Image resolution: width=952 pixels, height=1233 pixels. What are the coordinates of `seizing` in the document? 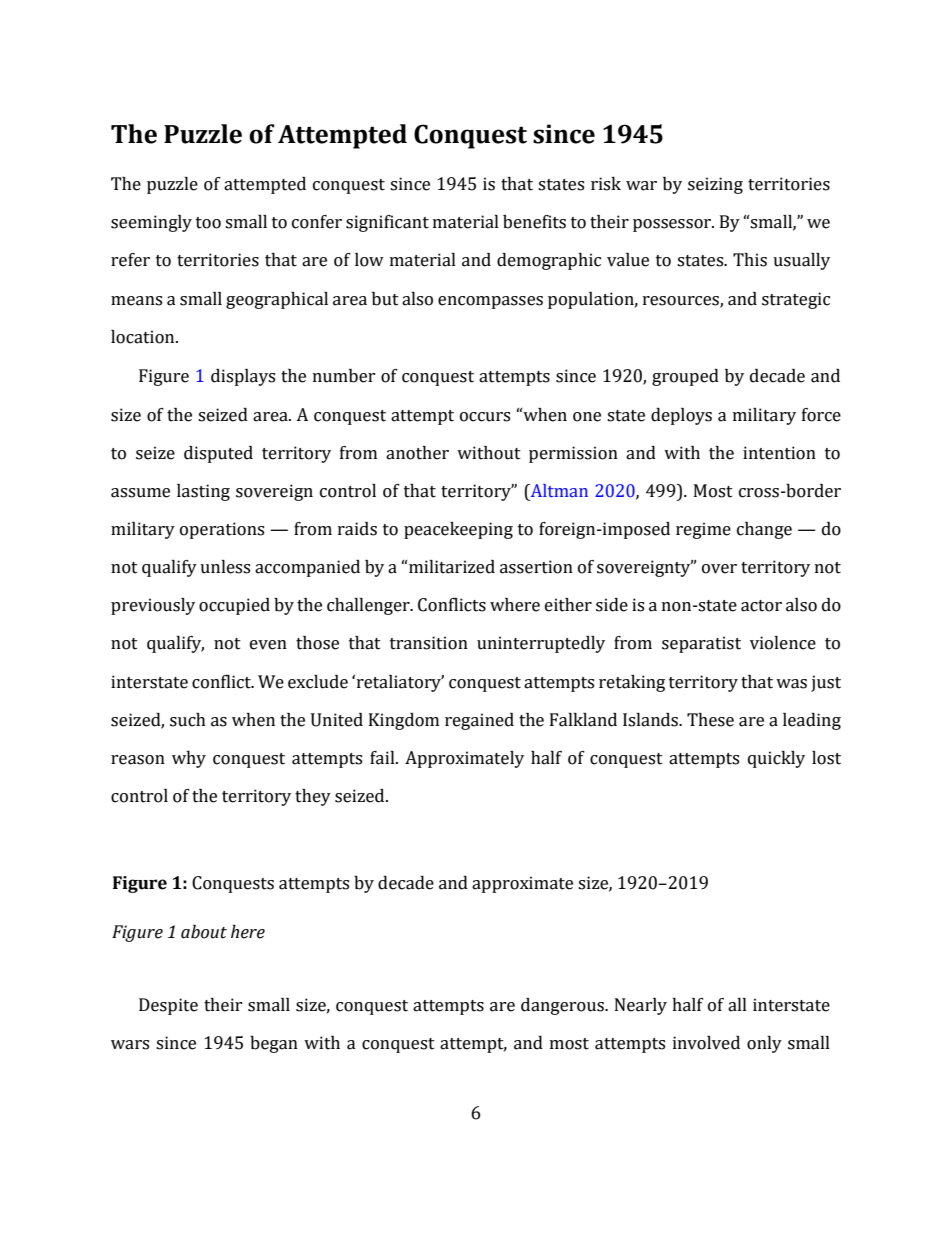 It's located at (715, 185).
